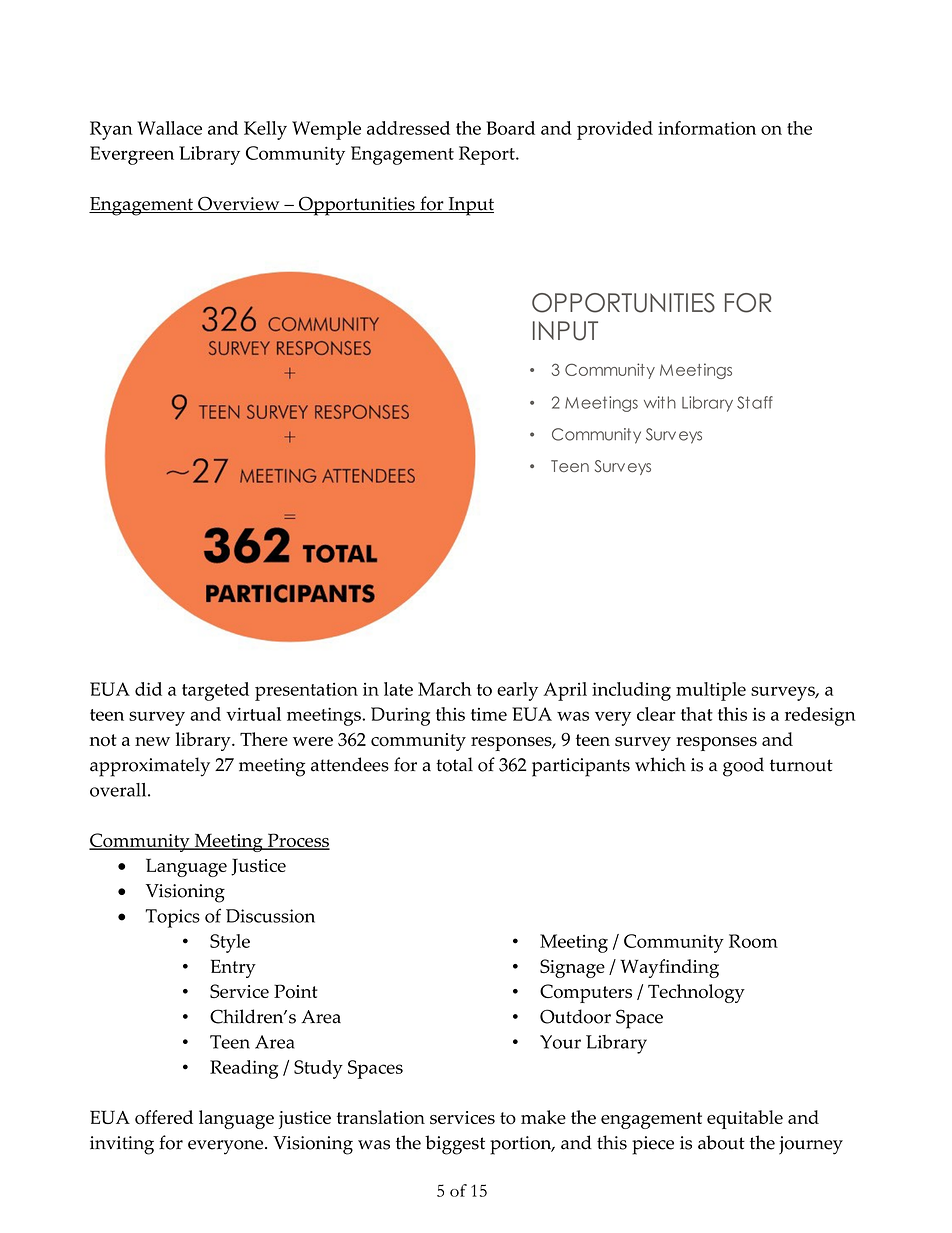 The height and width of the screenshot is (1233, 952). I want to click on multiple, so click(711, 691).
